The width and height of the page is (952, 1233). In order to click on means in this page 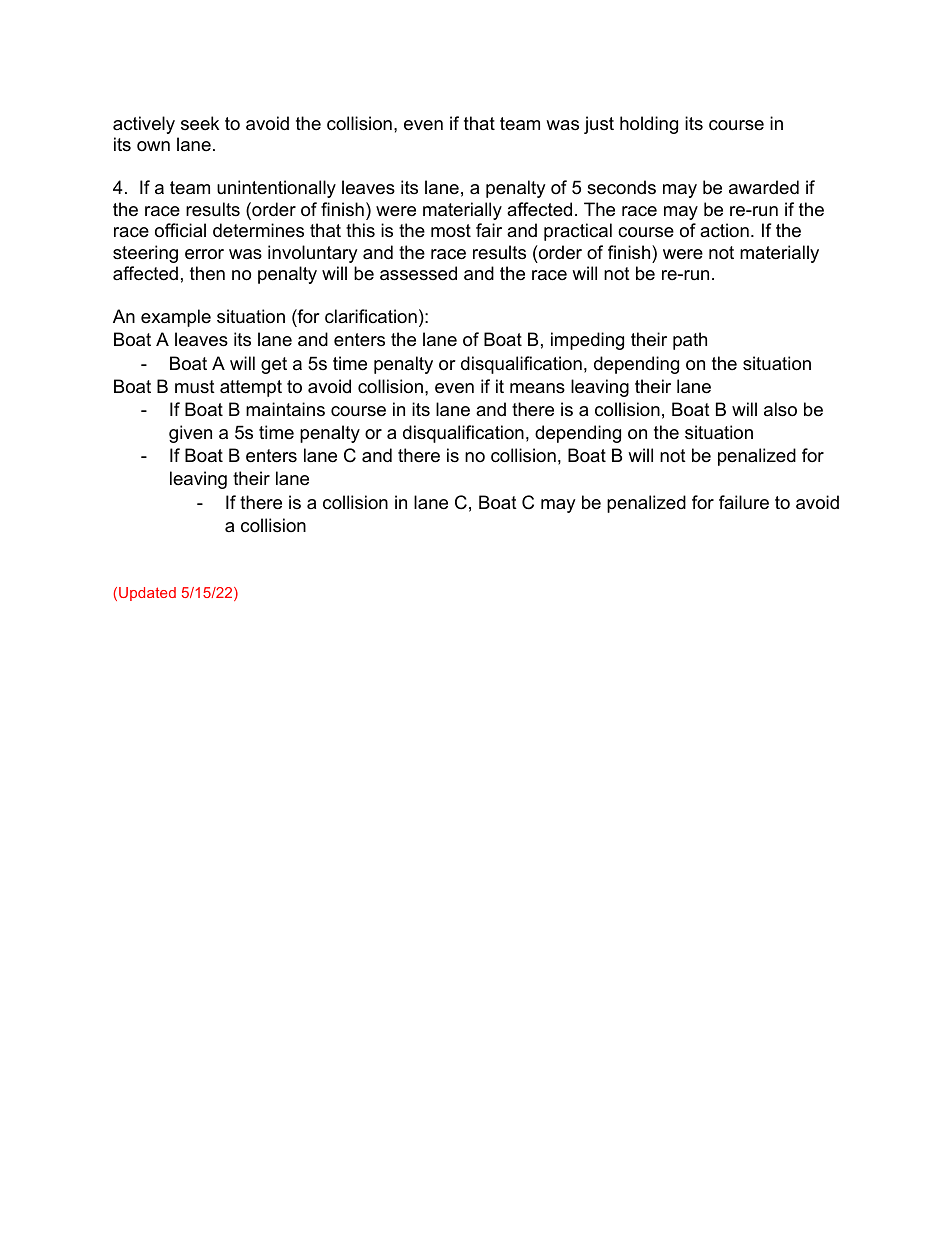, I will do `click(537, 388)`.
